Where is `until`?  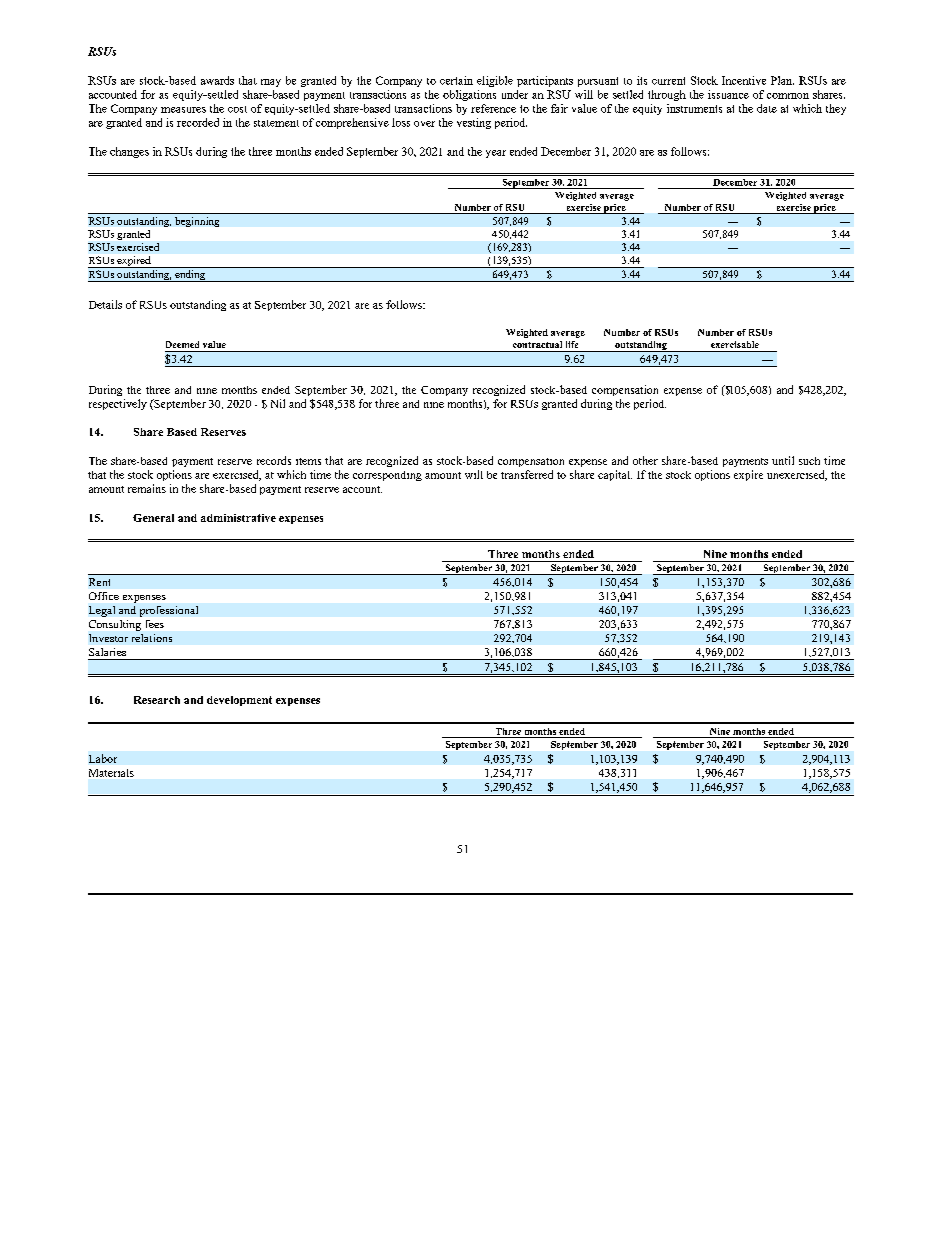 until is located at coordinates (783, 460).
